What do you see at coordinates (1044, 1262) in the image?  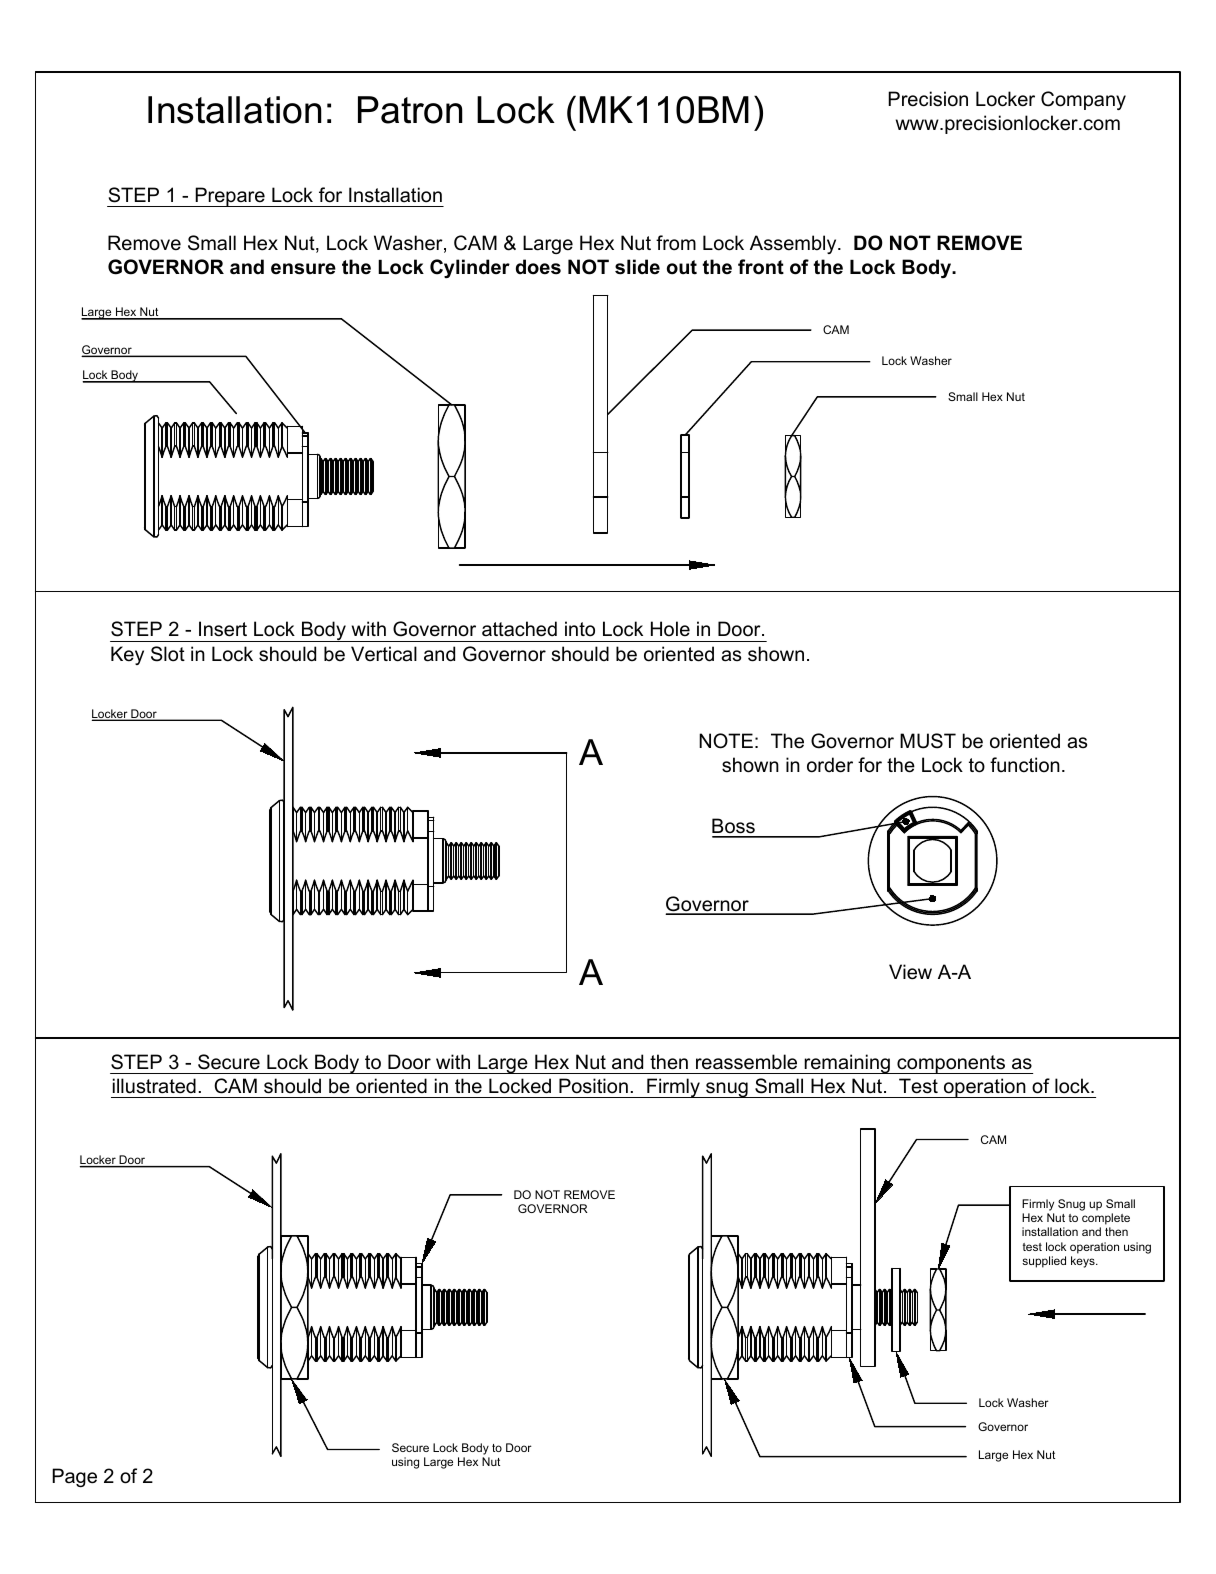 I see `supplied` at bounding box center [1044, 1262].
